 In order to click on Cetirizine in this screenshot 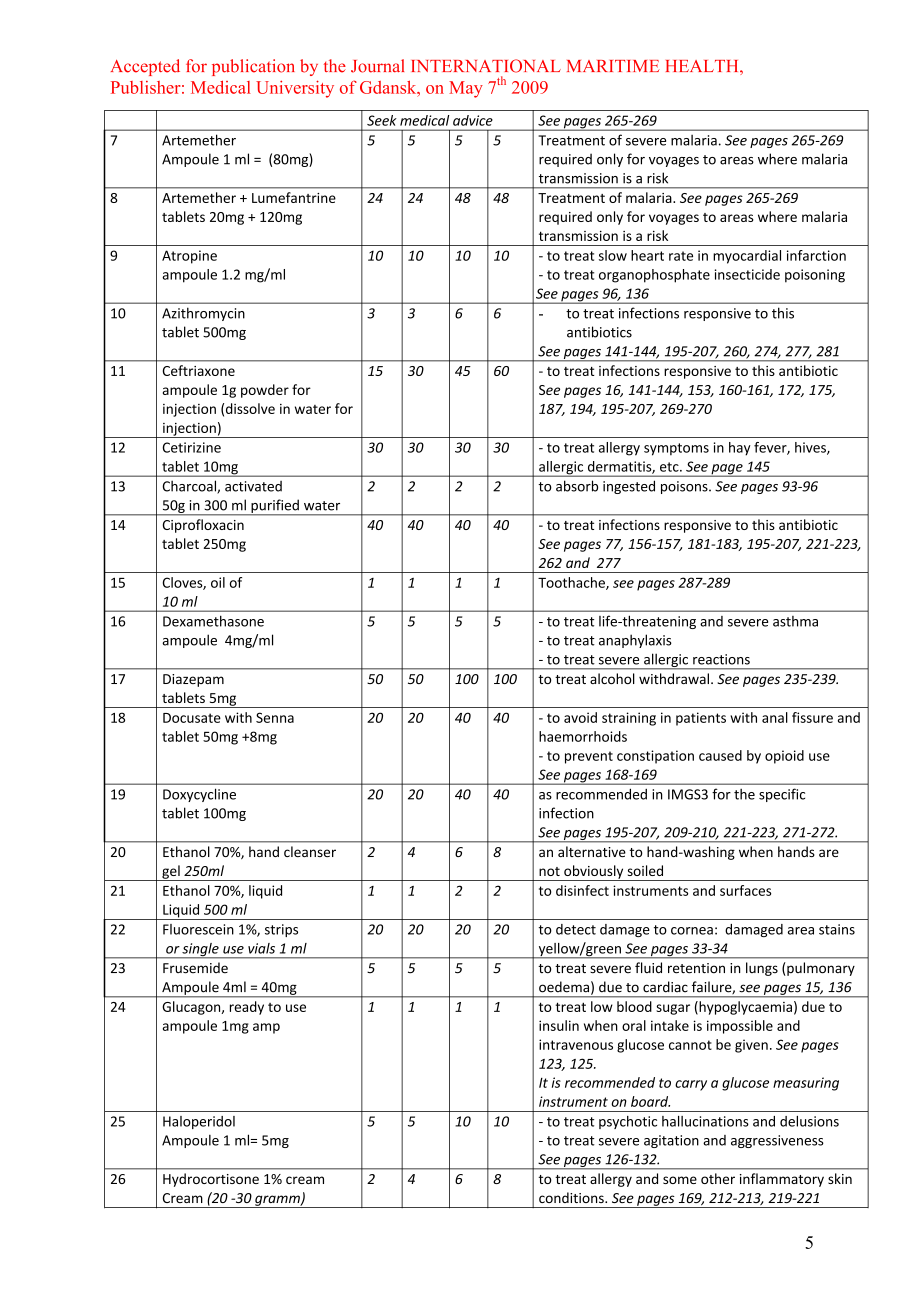, I will do `click(191, 447)`.
